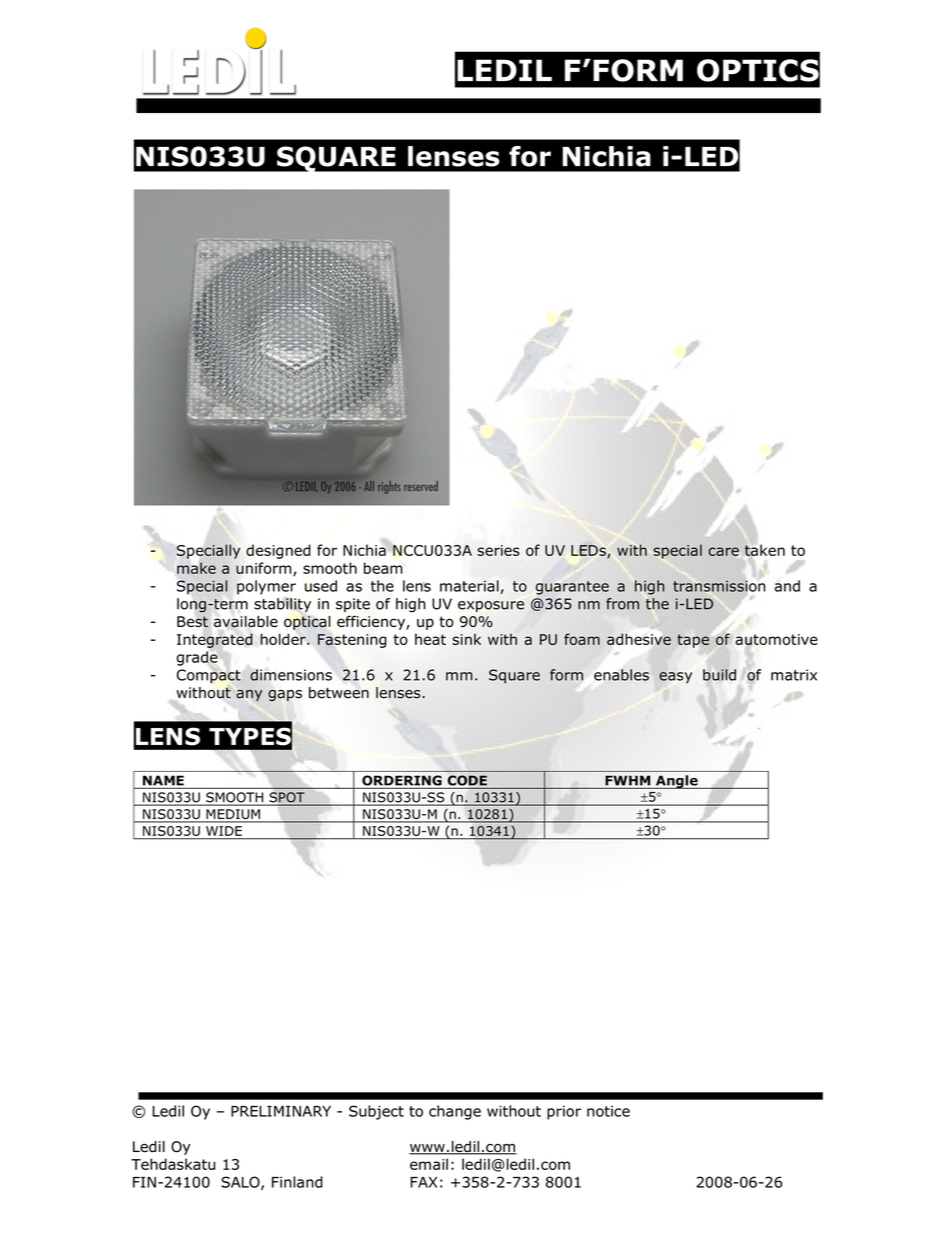 Image resolution: width=952 pixels, height=1233 pixels. What do you see at coordinates (498, 550) in the image?
I see `series` at bounding box center [498, 550].
